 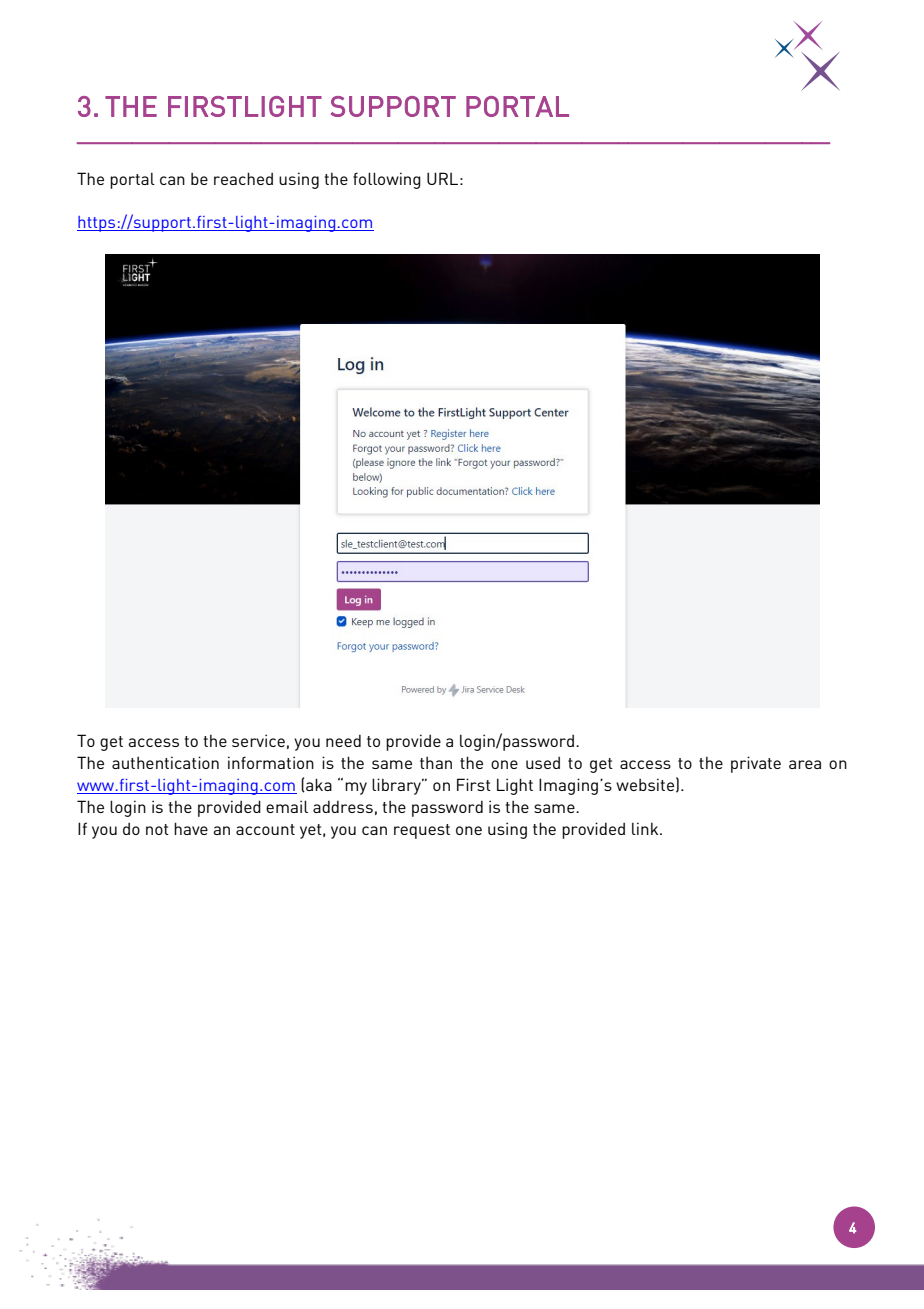 I want to click on than, so click(x=436, y=763).
